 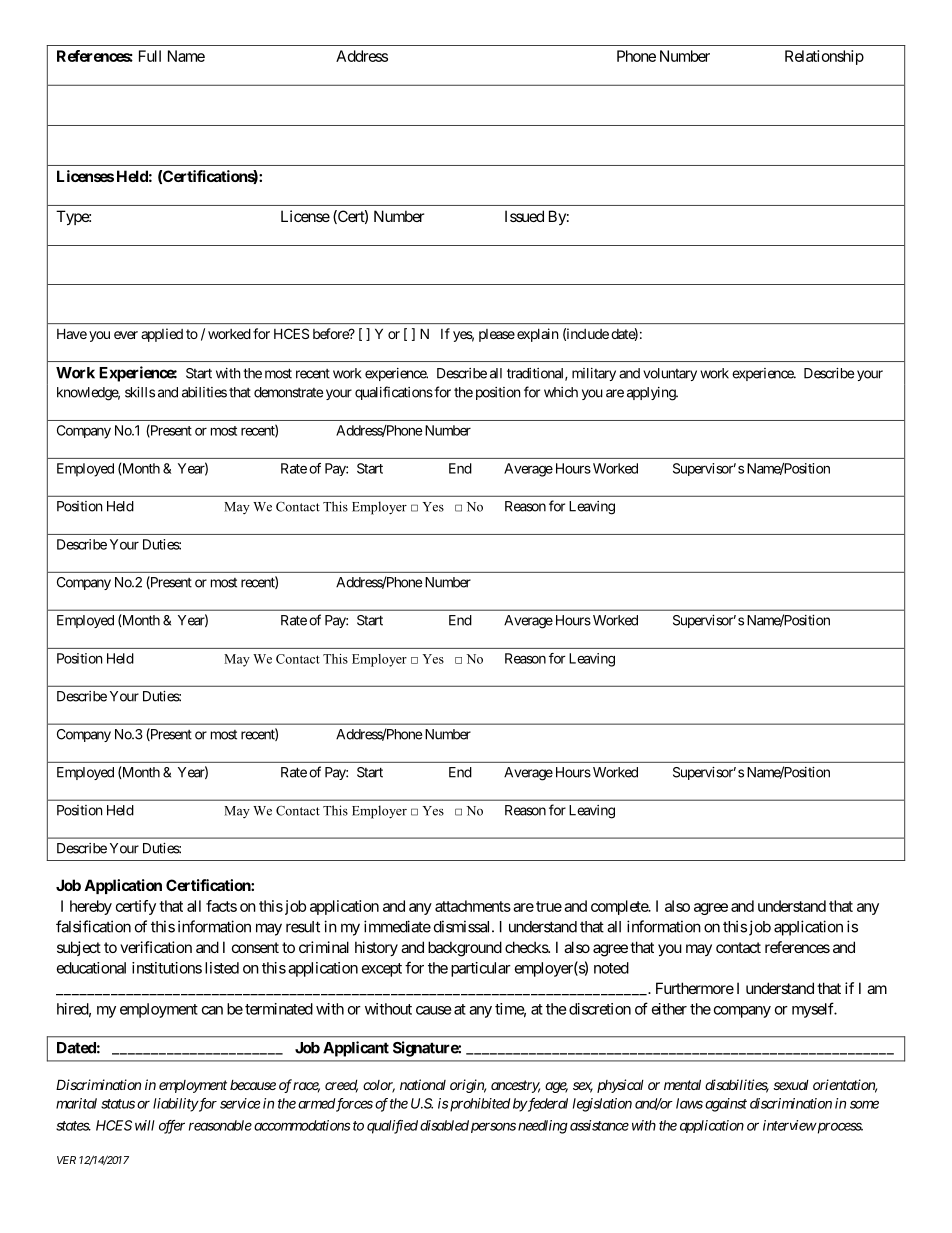 I want to click on qualifications, so click(x=394, y=393).
